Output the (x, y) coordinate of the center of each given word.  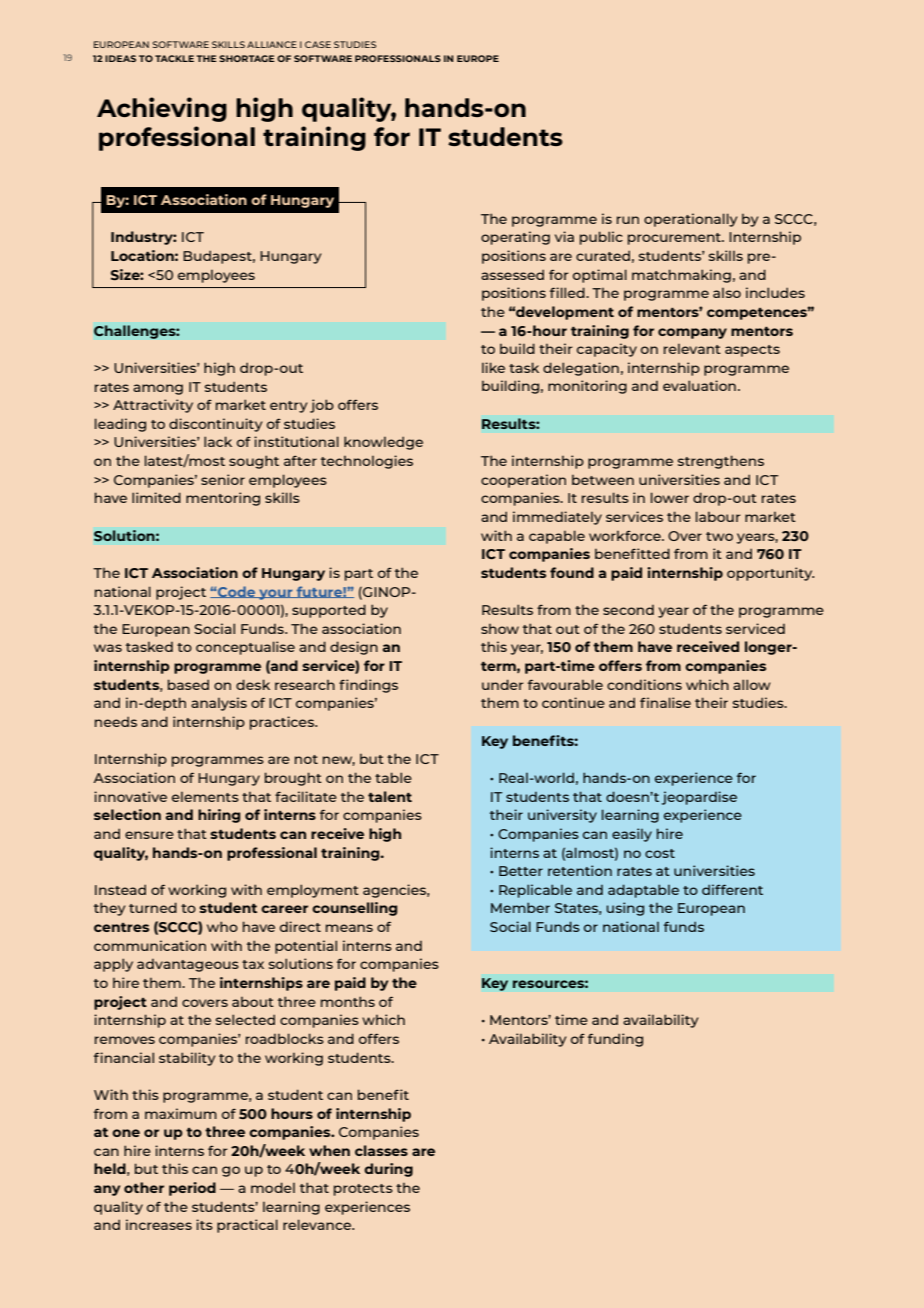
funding (615, 1040)
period (192, 1189)
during (388, 1170)
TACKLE (174, 58)
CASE (318, 44)
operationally (690, 220)
